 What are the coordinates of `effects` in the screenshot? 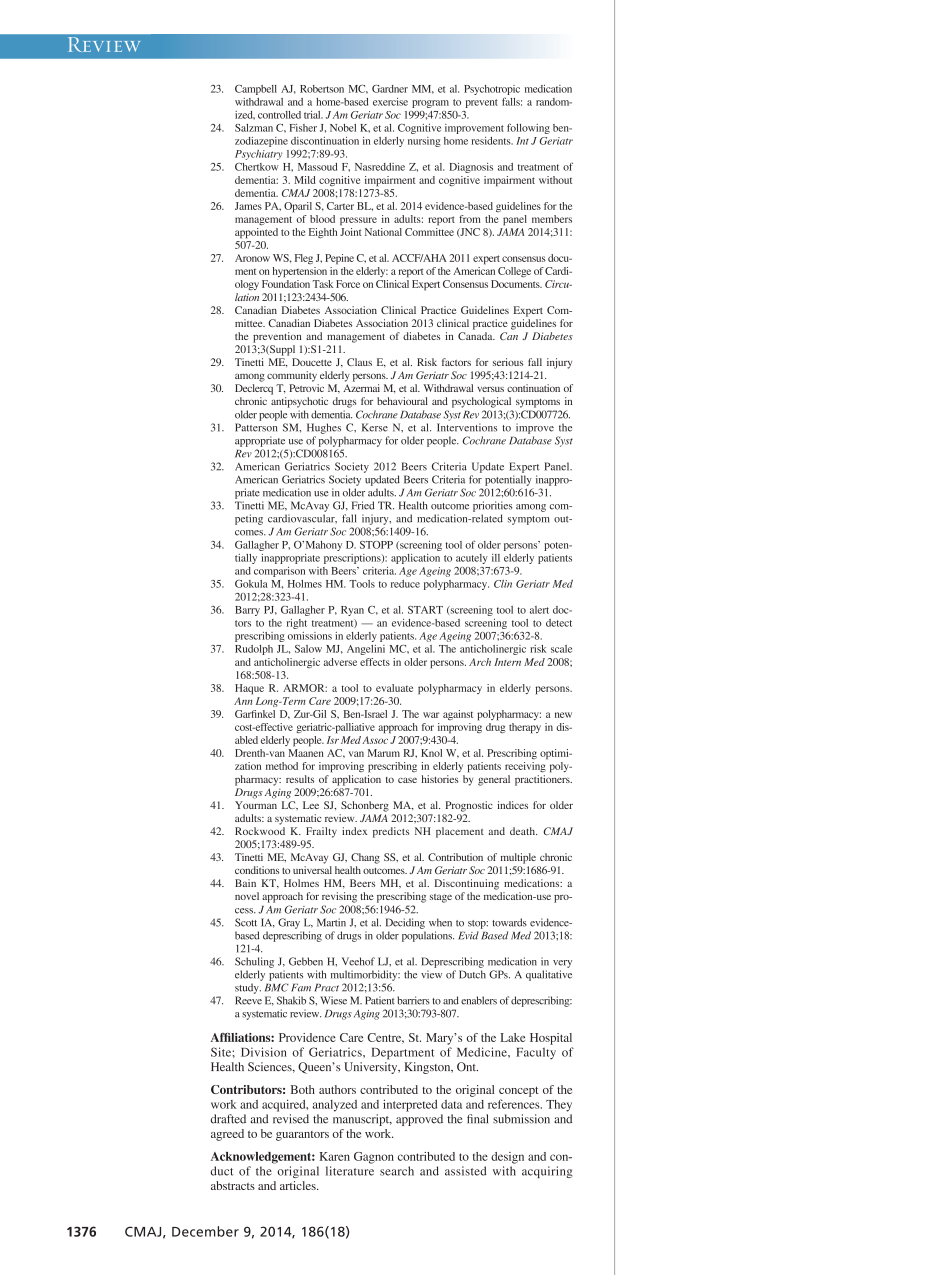 It's located at (375, 662).
